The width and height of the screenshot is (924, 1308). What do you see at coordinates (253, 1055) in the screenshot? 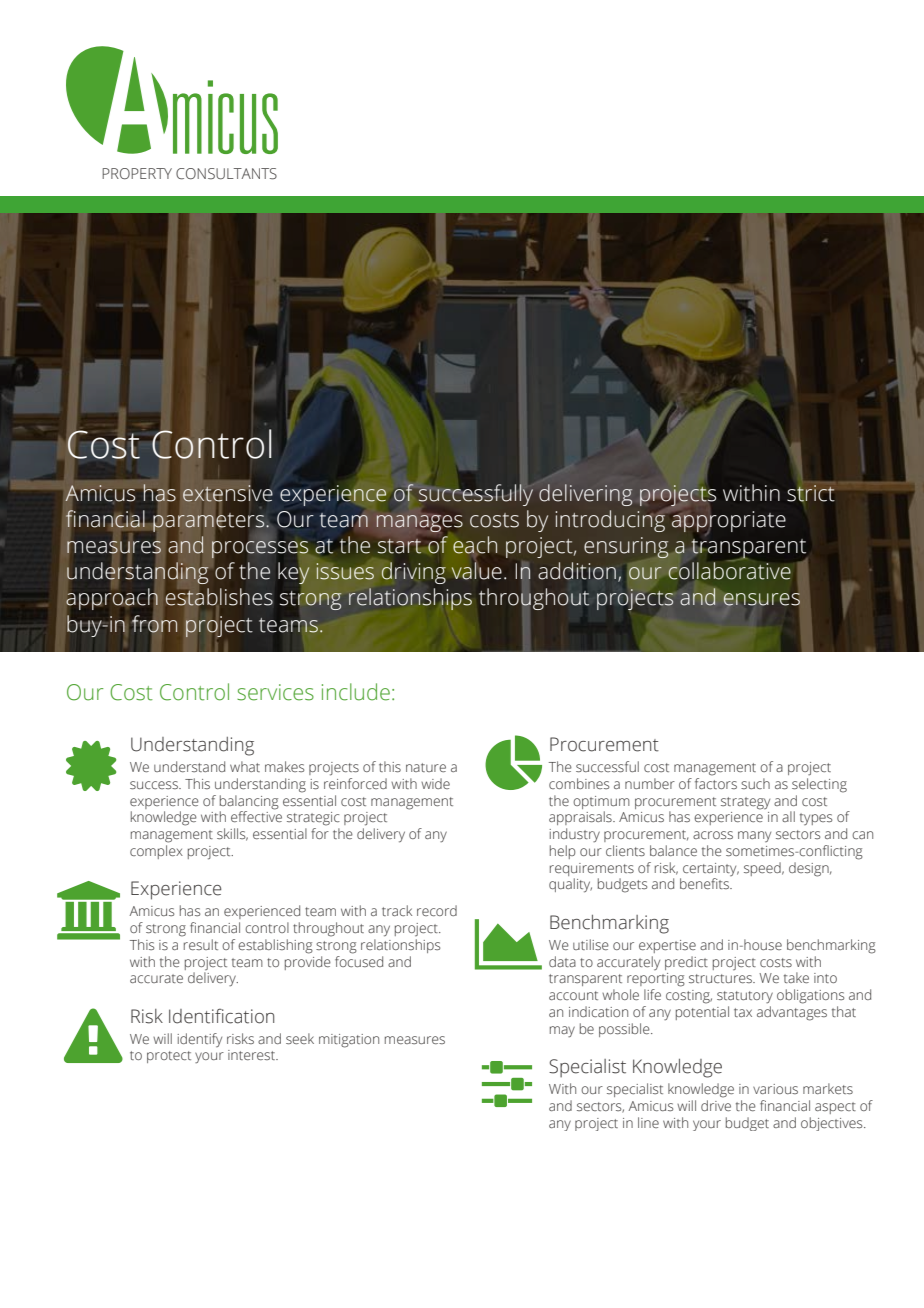
I see `interest` at bounding box center [253, 1055].
